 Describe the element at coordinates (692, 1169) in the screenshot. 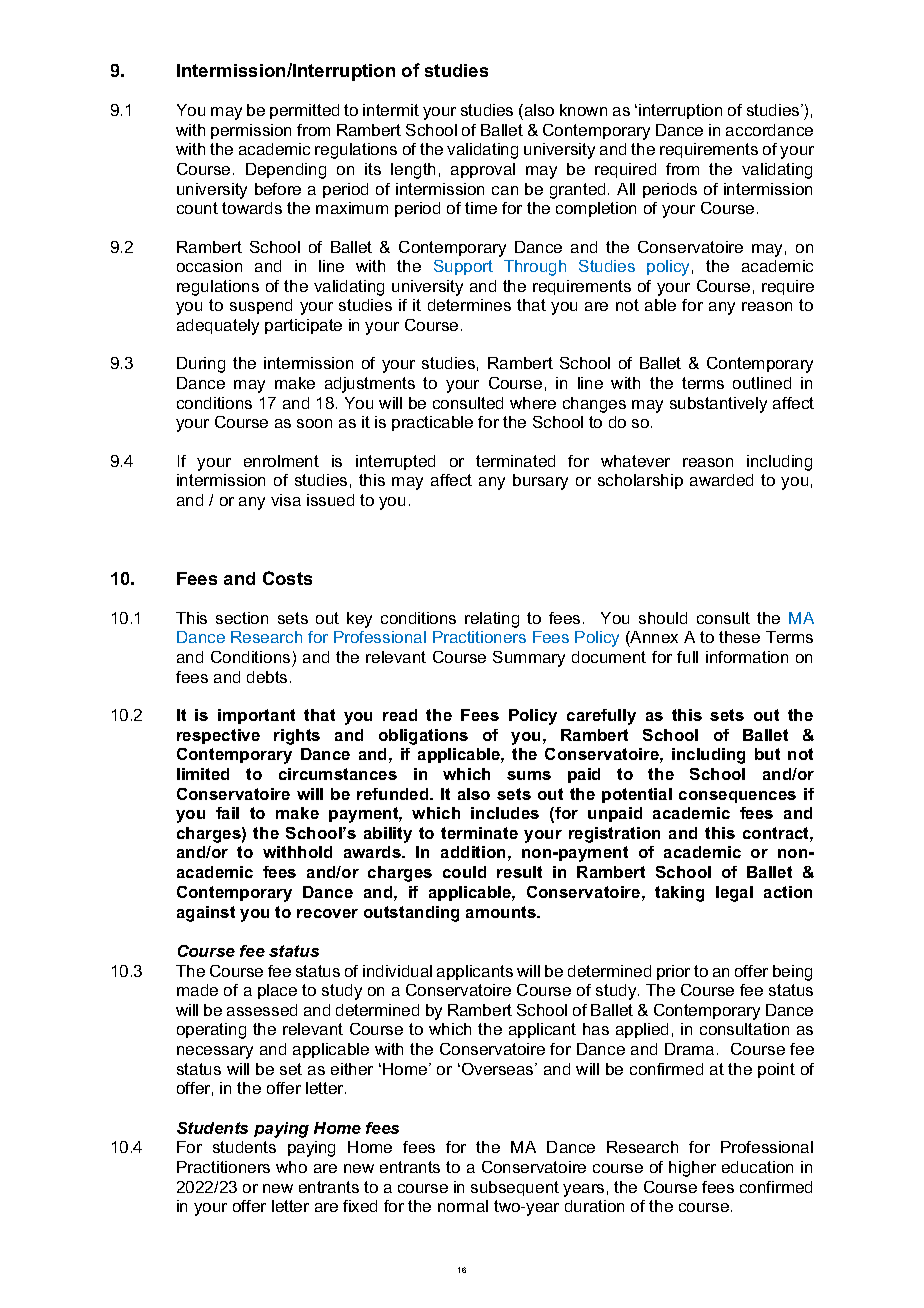

I see `higher` at that location.
